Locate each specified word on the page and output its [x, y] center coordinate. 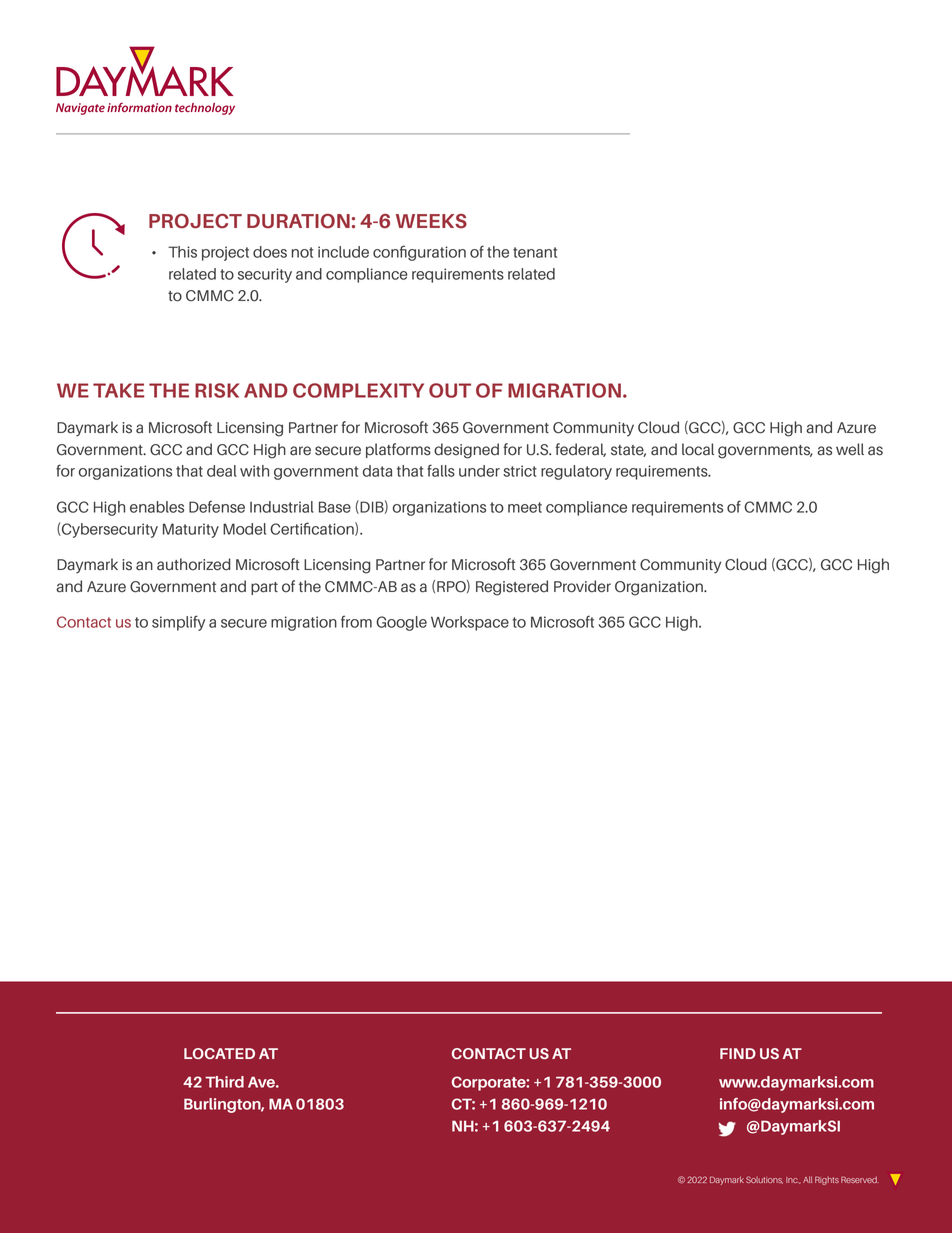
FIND [738, 1053]
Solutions [764, 1180]
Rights [827, 1180]
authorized [194, 564]
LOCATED [219, 1053]
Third [224, 1082]
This [182, 252]
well [850, 449]
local [698, 449]
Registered [512, 588]
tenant [535, 252]
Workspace [470, 623]
